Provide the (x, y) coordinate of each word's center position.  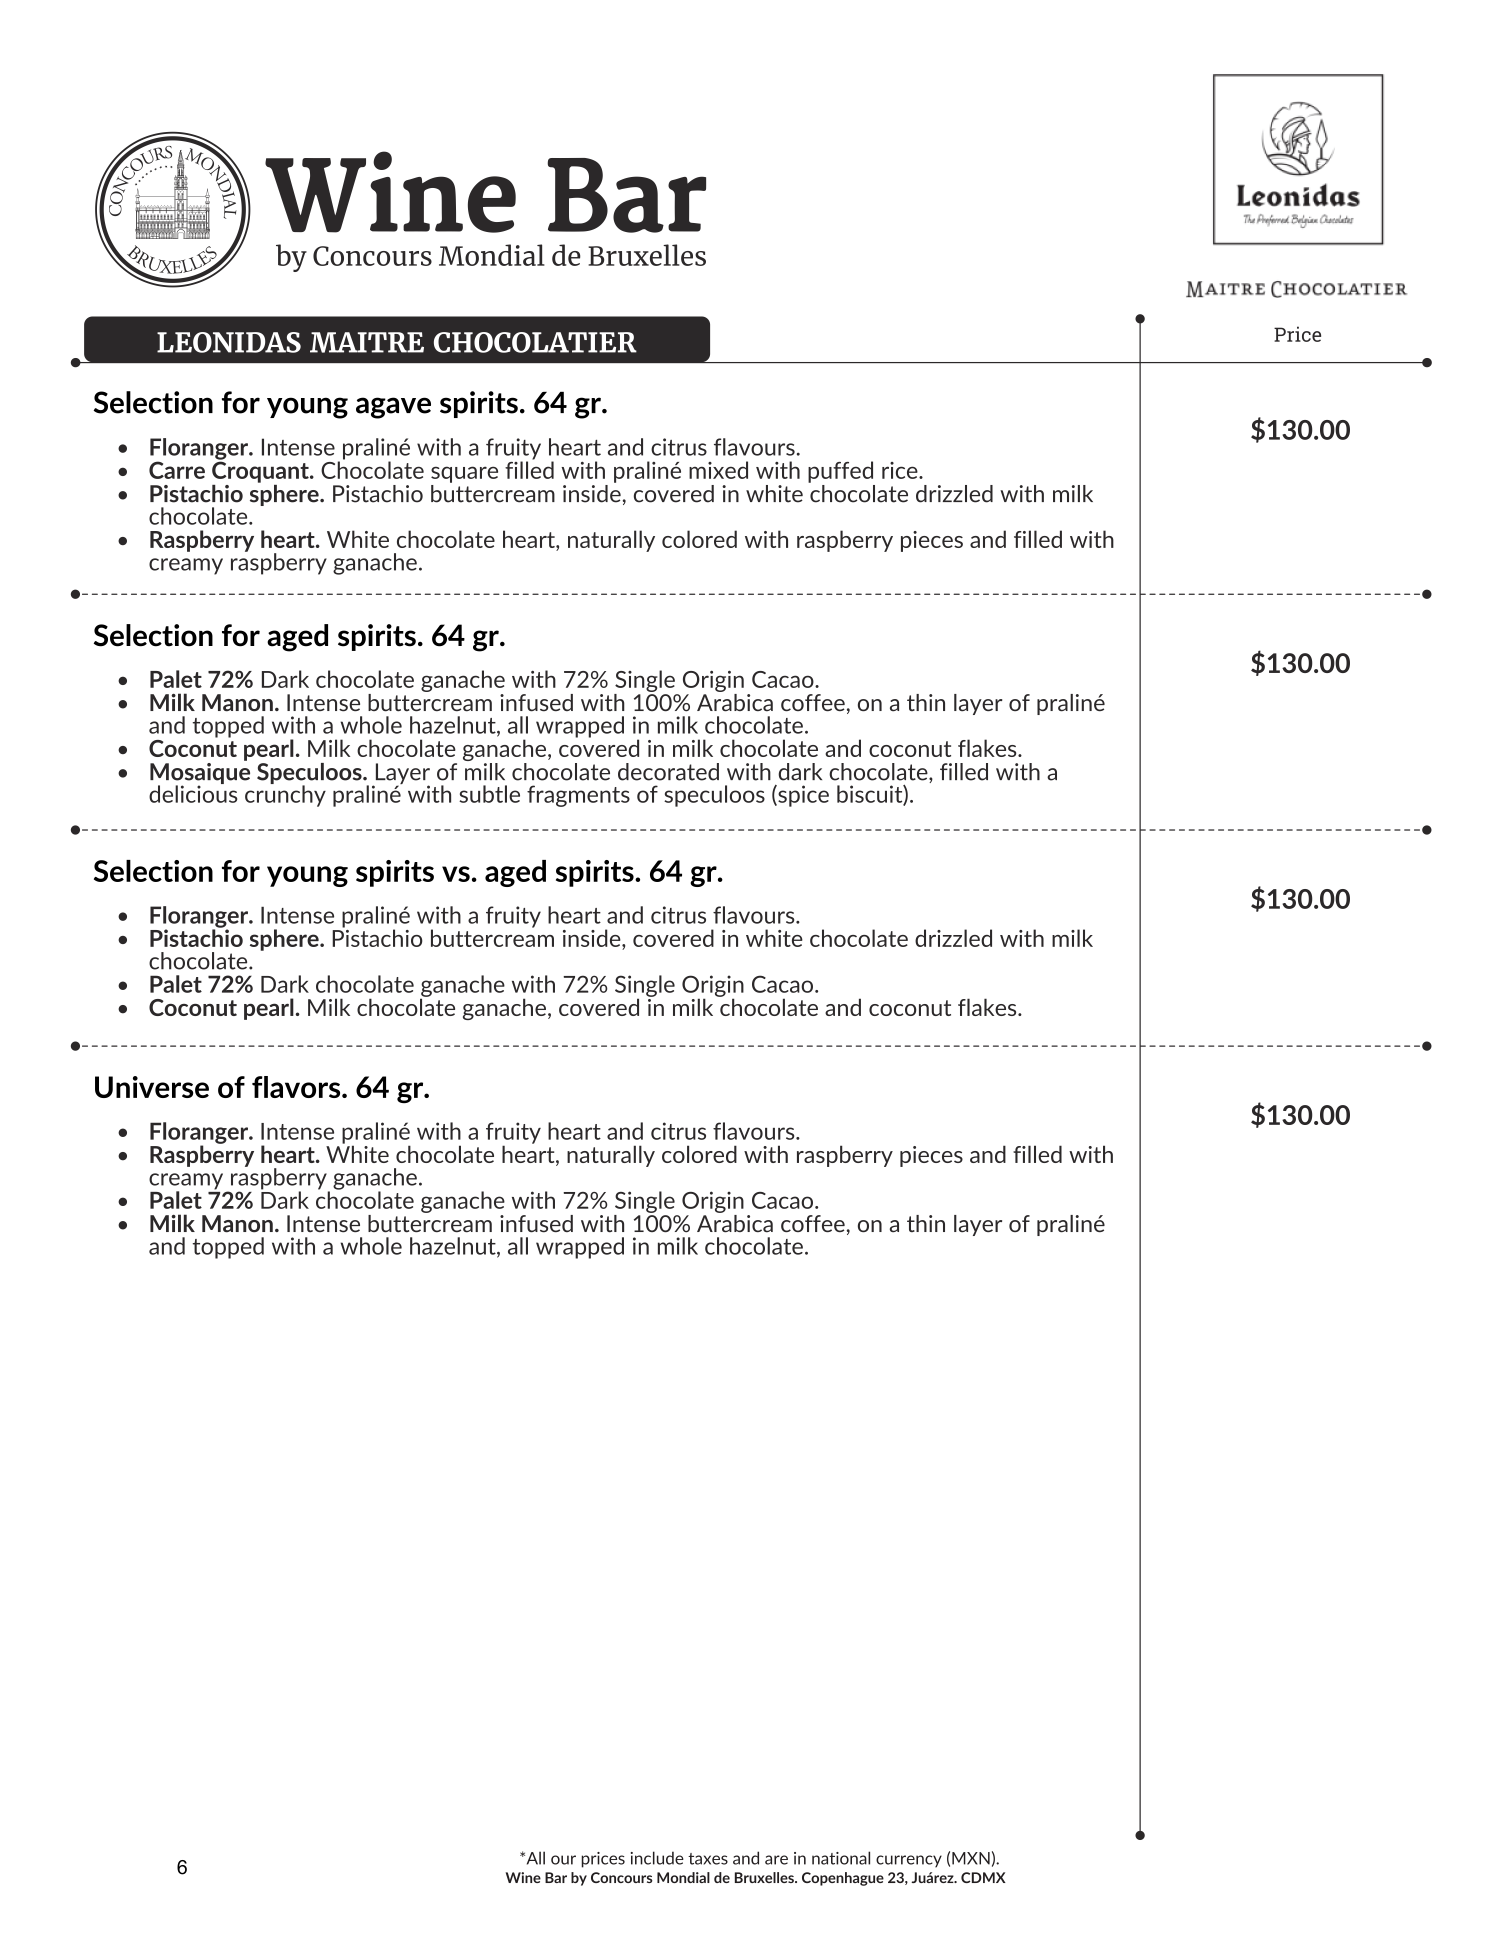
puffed (840, 472)
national (841, 1858)
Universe (152, 1087)
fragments (578, 796)
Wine (523, 1877)
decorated (668, 772)
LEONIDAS (229, 342)
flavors (297, 1087)
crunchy (285, 795)
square (464, 474)
